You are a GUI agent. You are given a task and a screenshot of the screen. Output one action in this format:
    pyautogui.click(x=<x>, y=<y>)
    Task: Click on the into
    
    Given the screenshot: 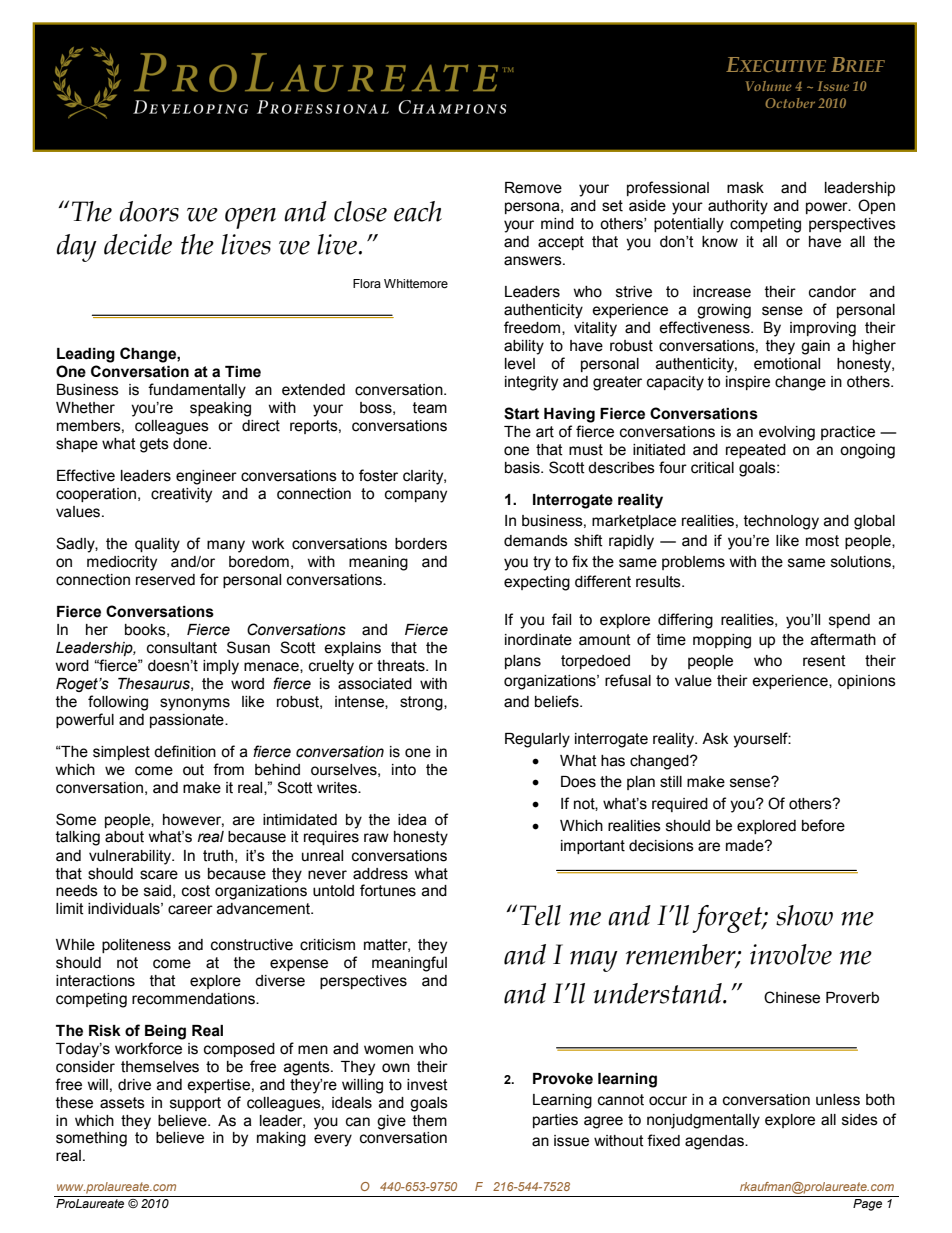 What is the action you would take?
    pyautogui.click(x=404, y=770)
